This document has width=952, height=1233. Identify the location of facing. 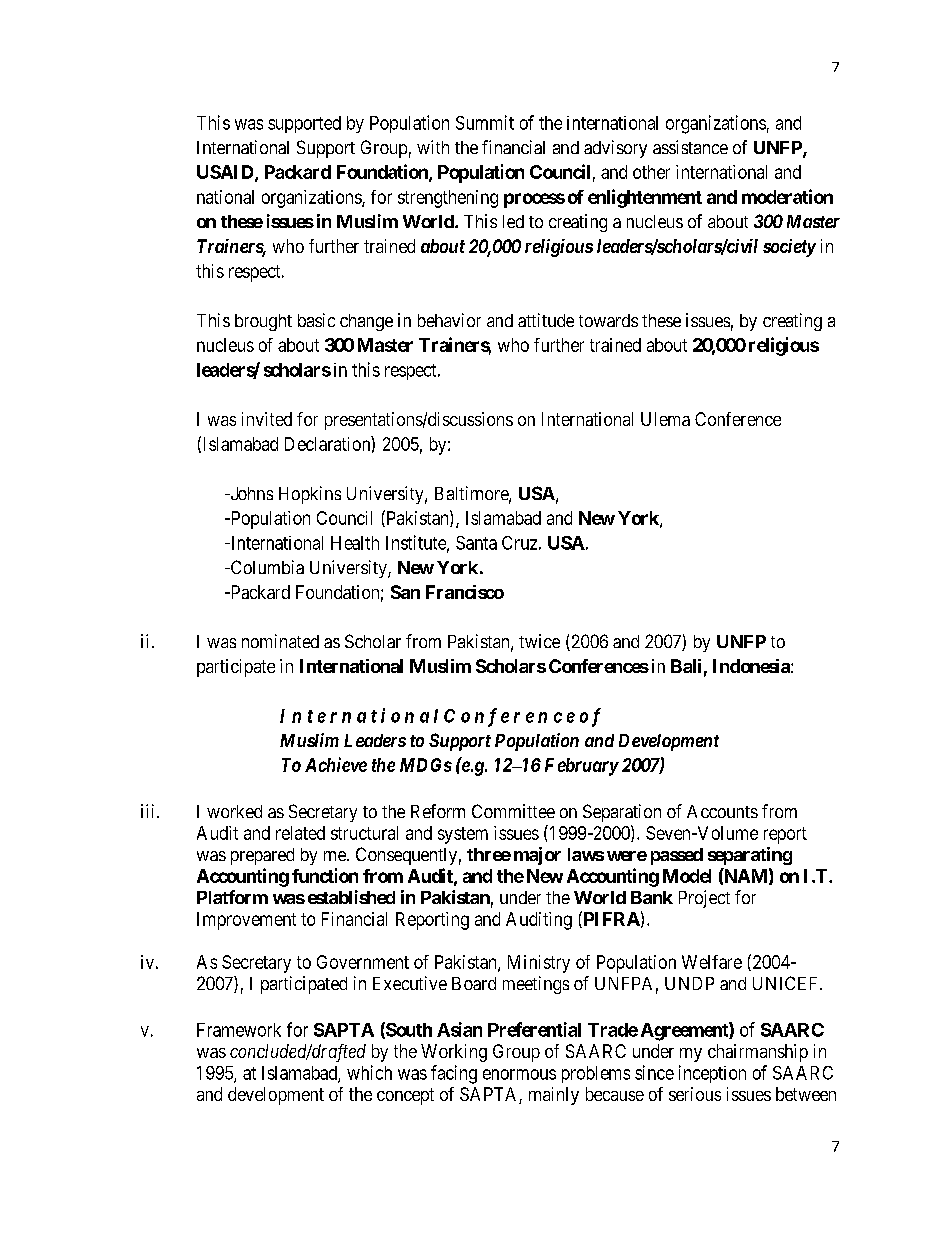
(454, 1074).
